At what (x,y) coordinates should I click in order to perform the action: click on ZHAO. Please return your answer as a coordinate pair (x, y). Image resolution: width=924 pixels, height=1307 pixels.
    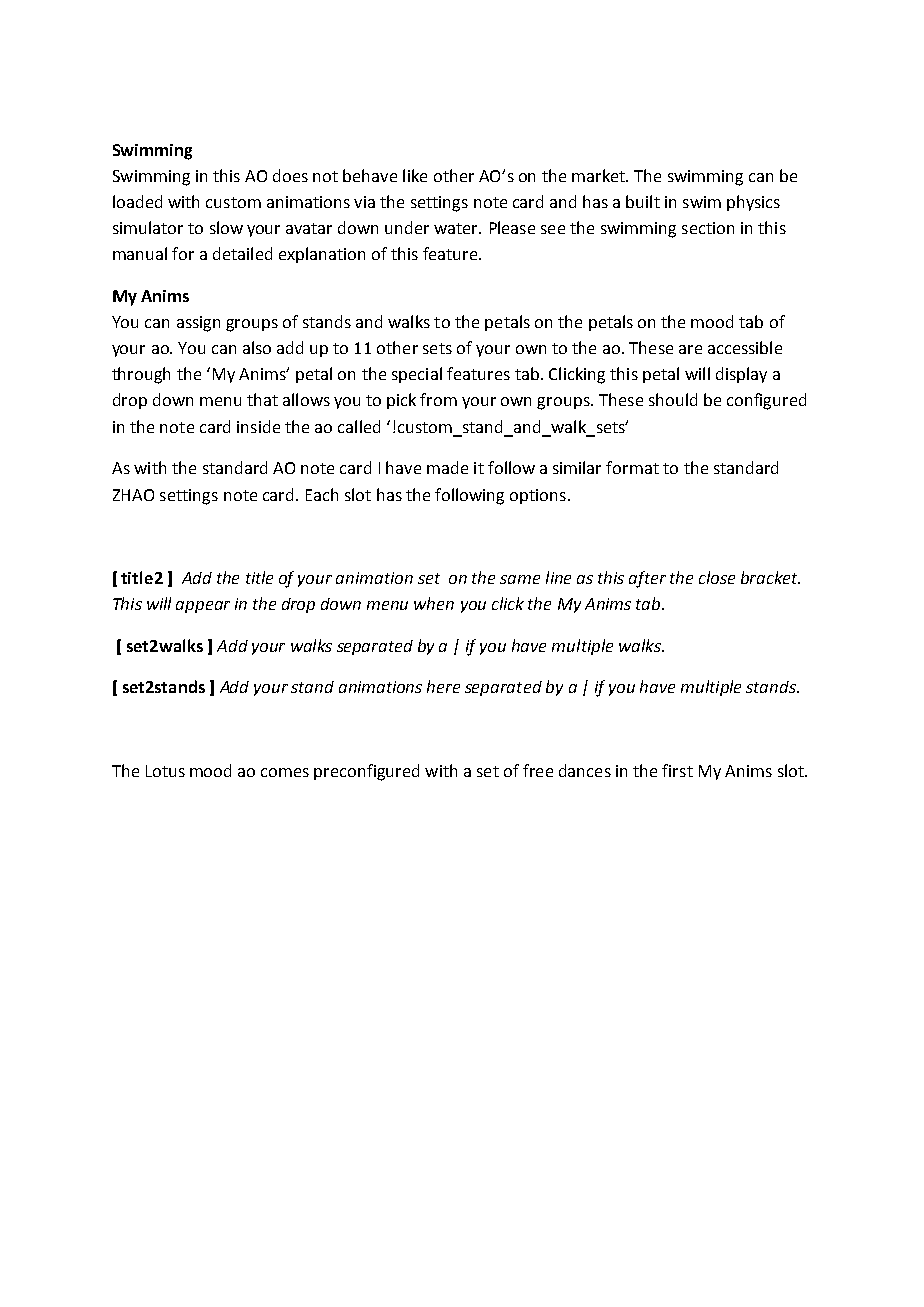
    Looking at the image, I should click on (133, 495).
